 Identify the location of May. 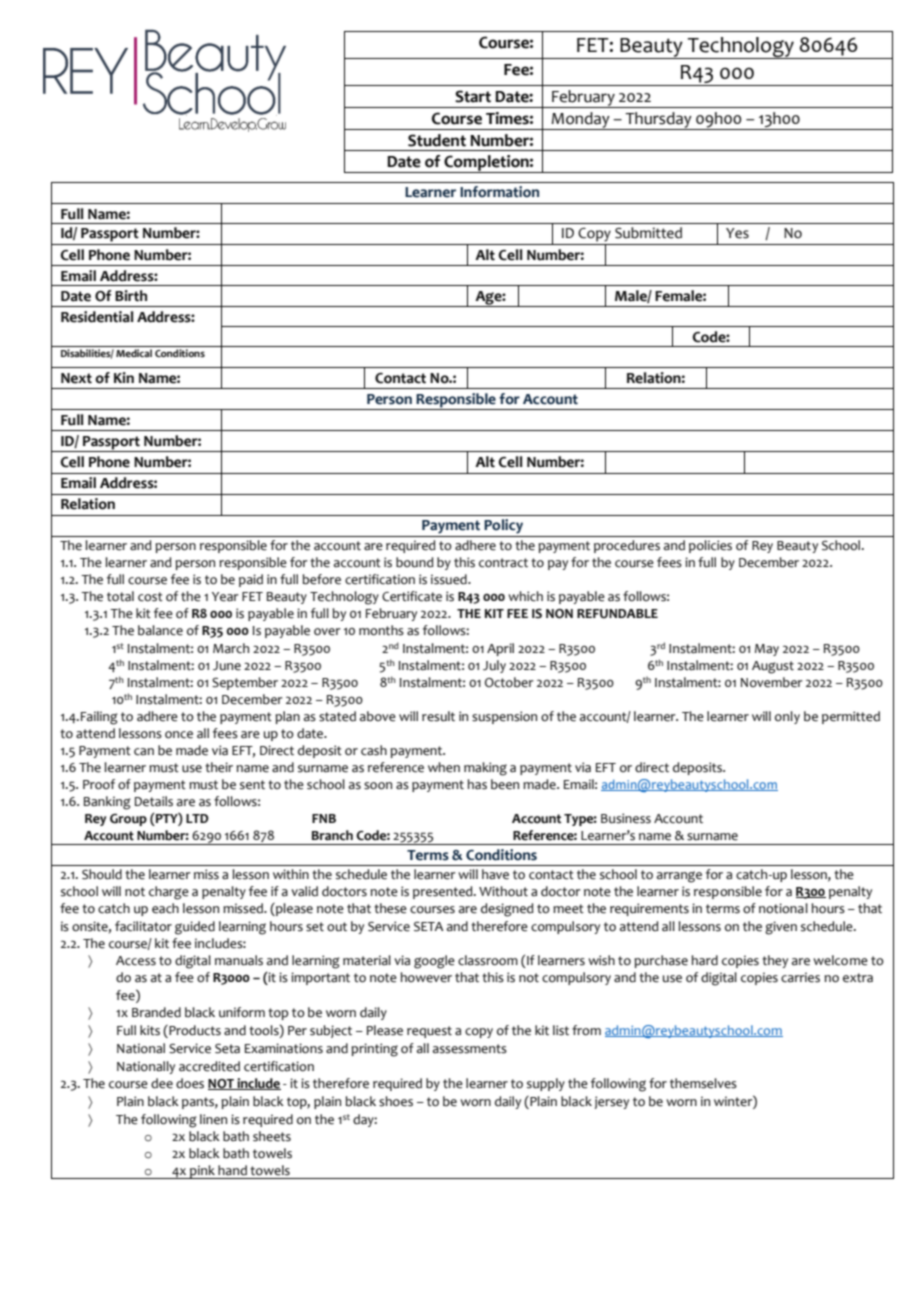
(767, 650).
